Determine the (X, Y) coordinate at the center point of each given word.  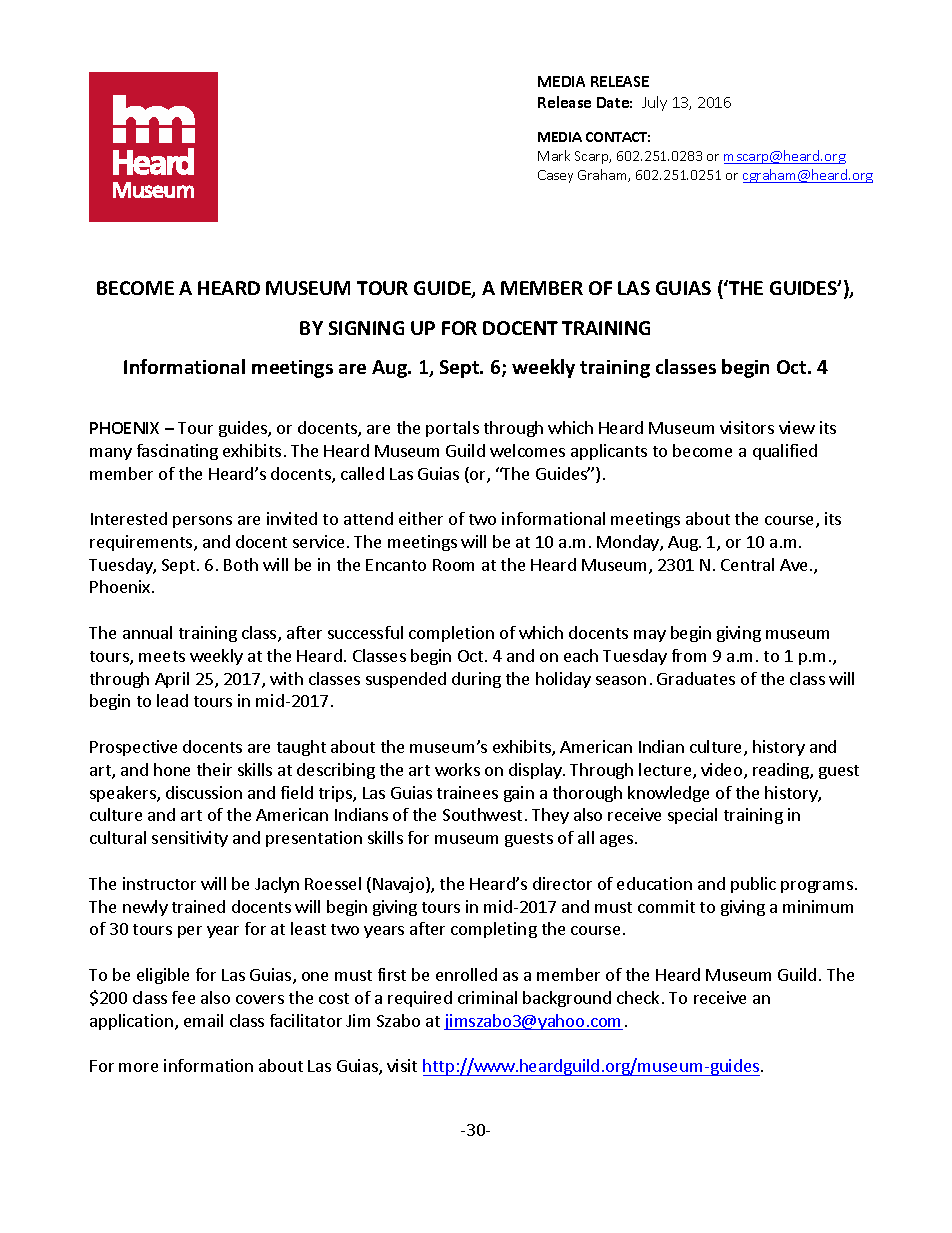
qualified (785, 452)
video (723, 771)
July (654, 103)
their (214, 769)
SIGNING (366, 328)
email (203, 1020)
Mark (554, 155)
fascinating (177, 452)
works (457, 769)
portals (452, 429)
